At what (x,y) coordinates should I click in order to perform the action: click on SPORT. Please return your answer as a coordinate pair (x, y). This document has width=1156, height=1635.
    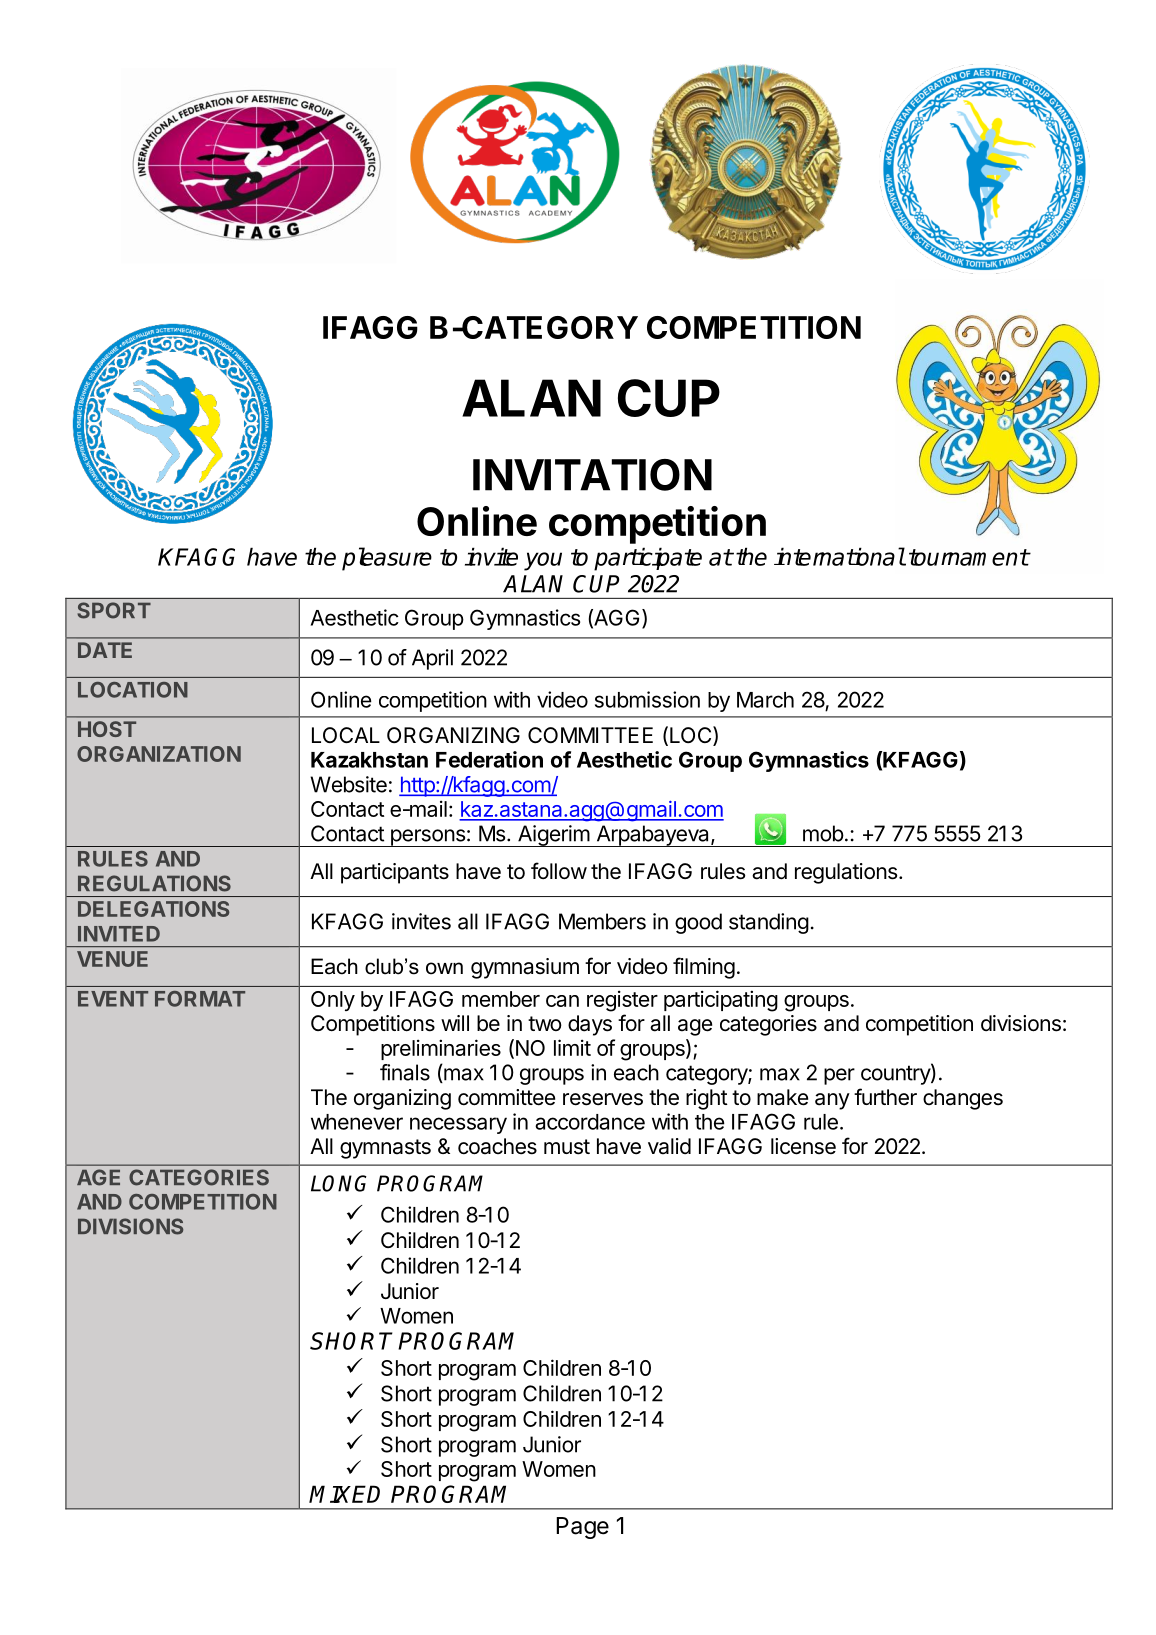
    Looking at the image, I should click on (114, 610).
